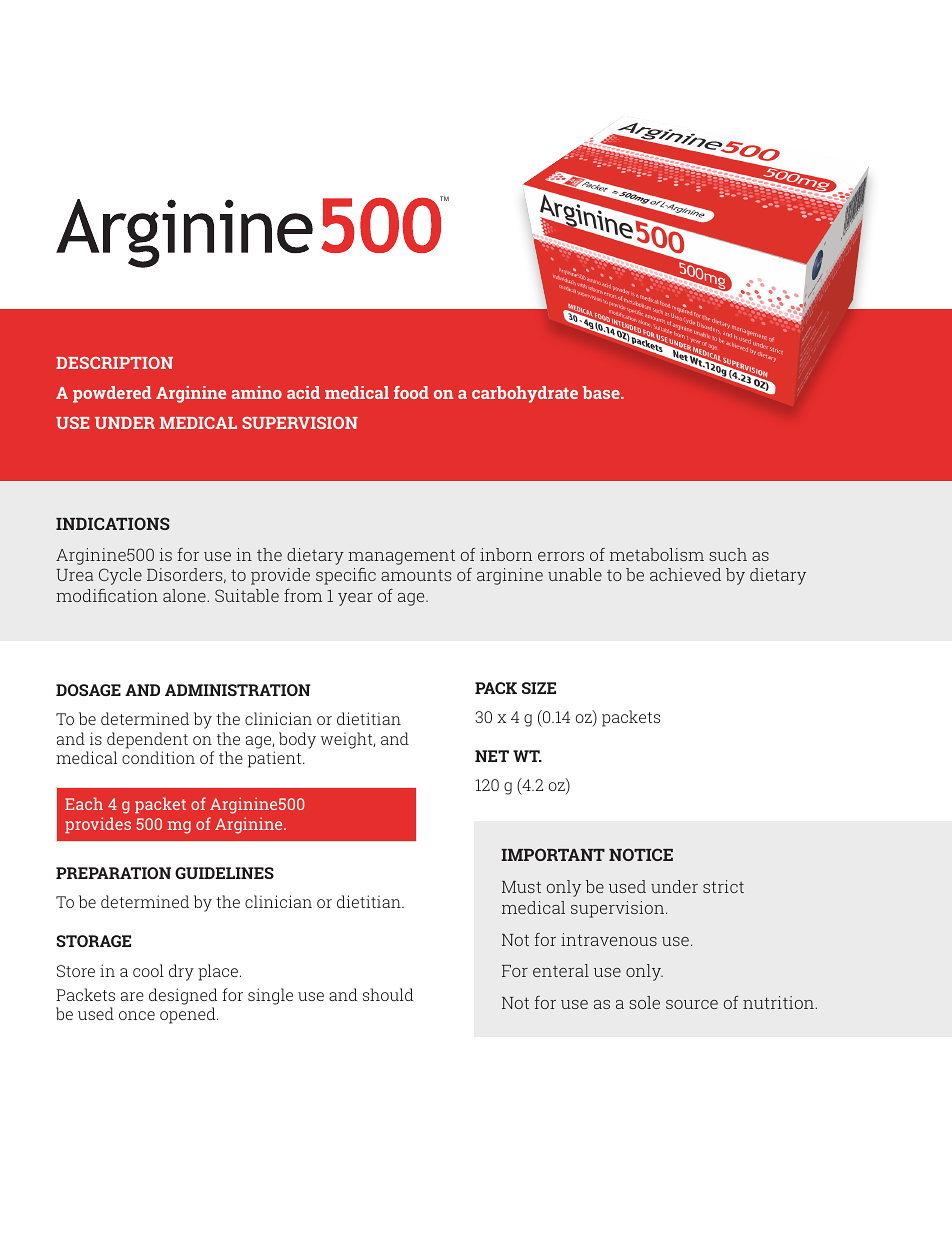  I want to click on base, so click(602, 392).
